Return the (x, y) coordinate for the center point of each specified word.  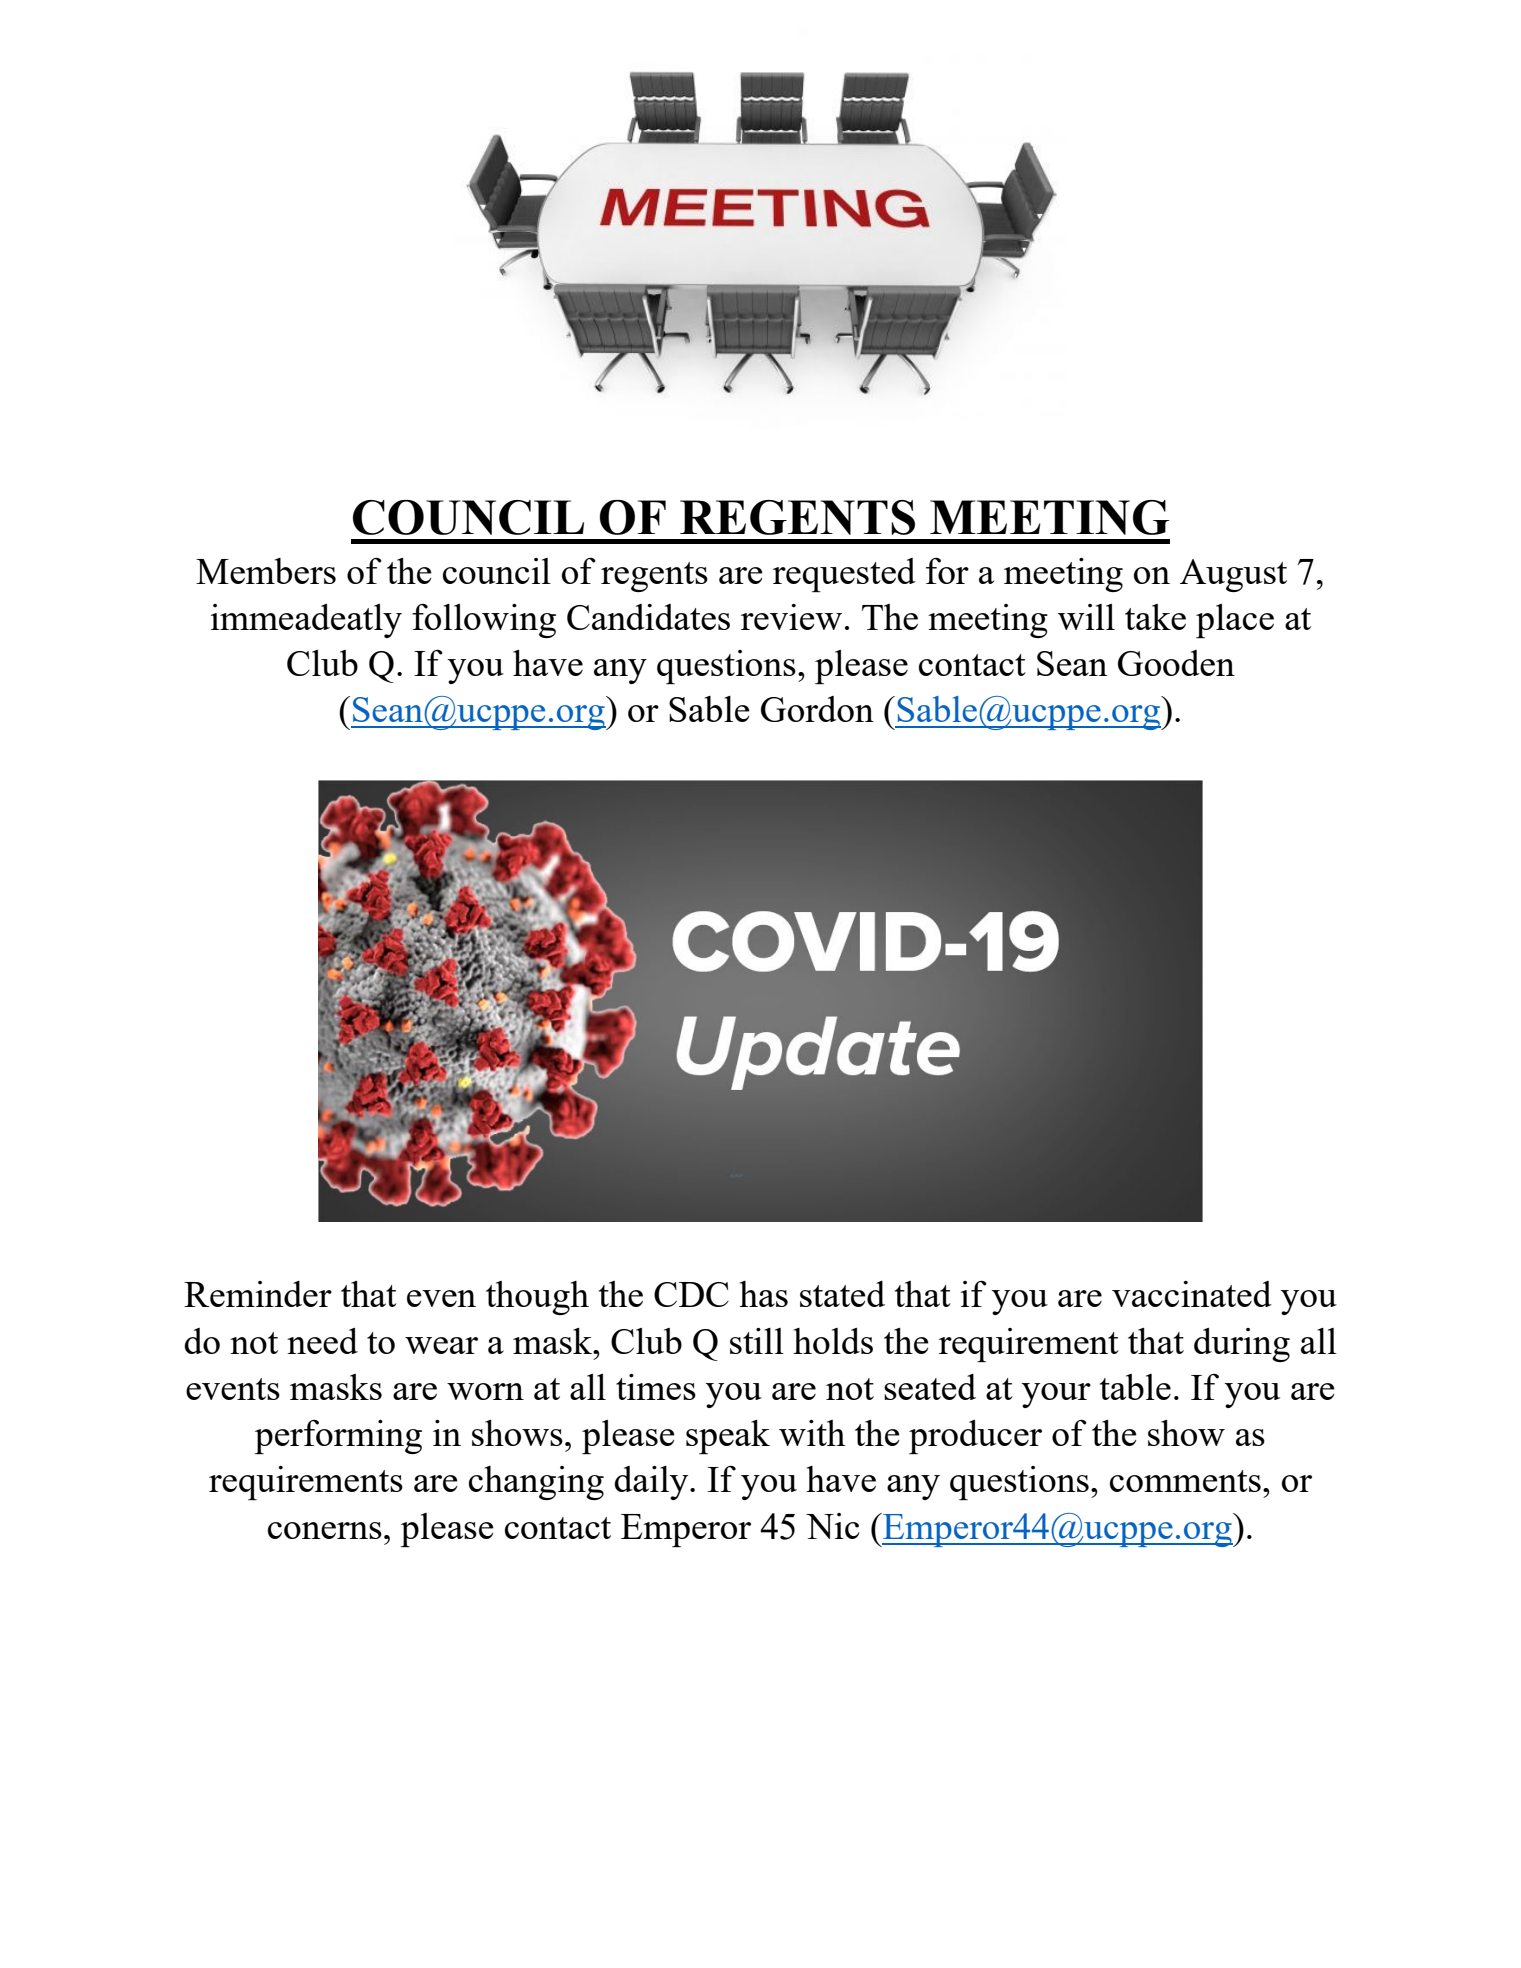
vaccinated (1192, 1294)
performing (338, 1436)
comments (1185, 1481)
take (1155, 617)
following (484, 621)
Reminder (258, 1294)
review (791, 617)
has (763, 1294)
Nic (833, 1526)
